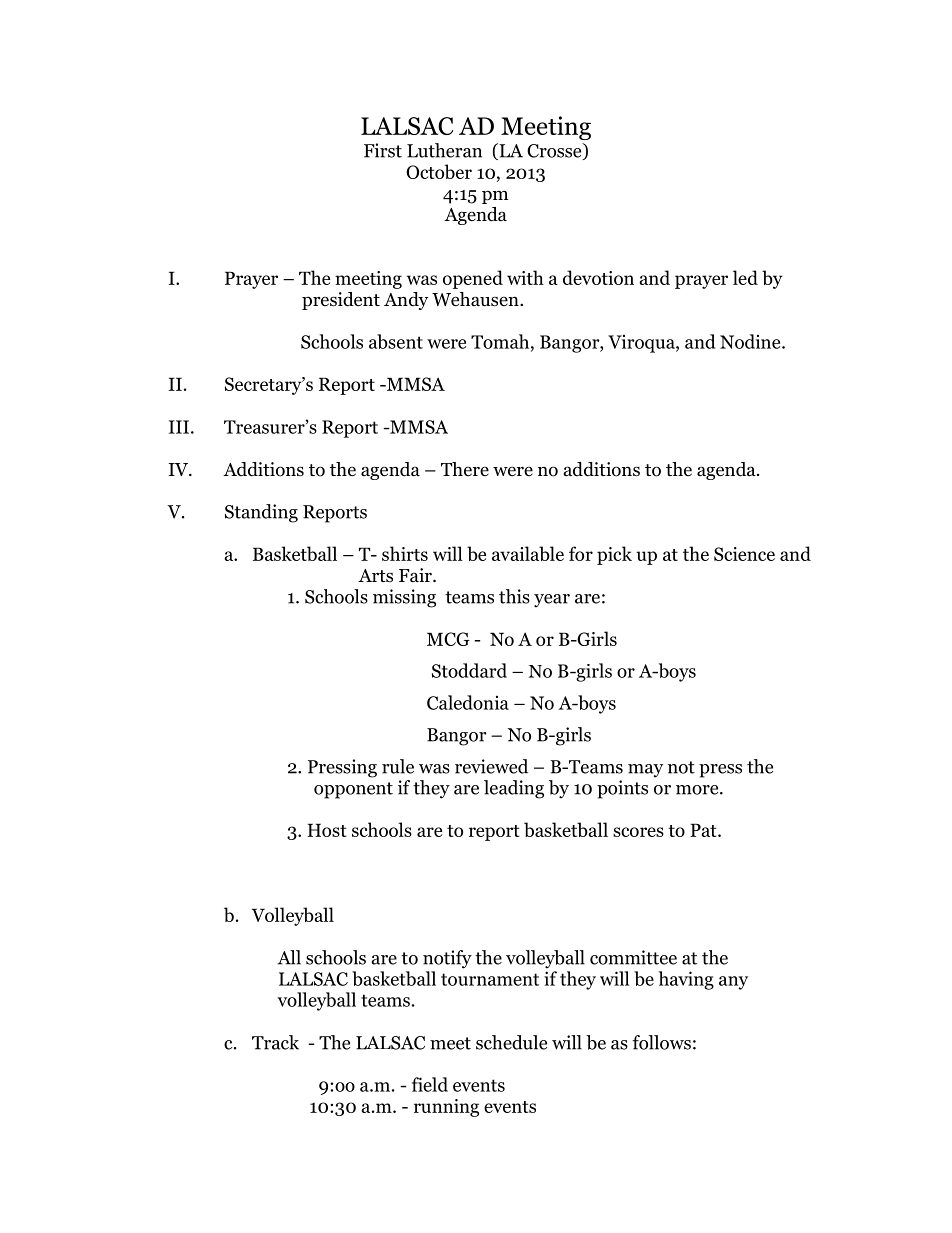 The height and width of the screenshot is (1233, 952). I want to click on First, so click(383, 150).
